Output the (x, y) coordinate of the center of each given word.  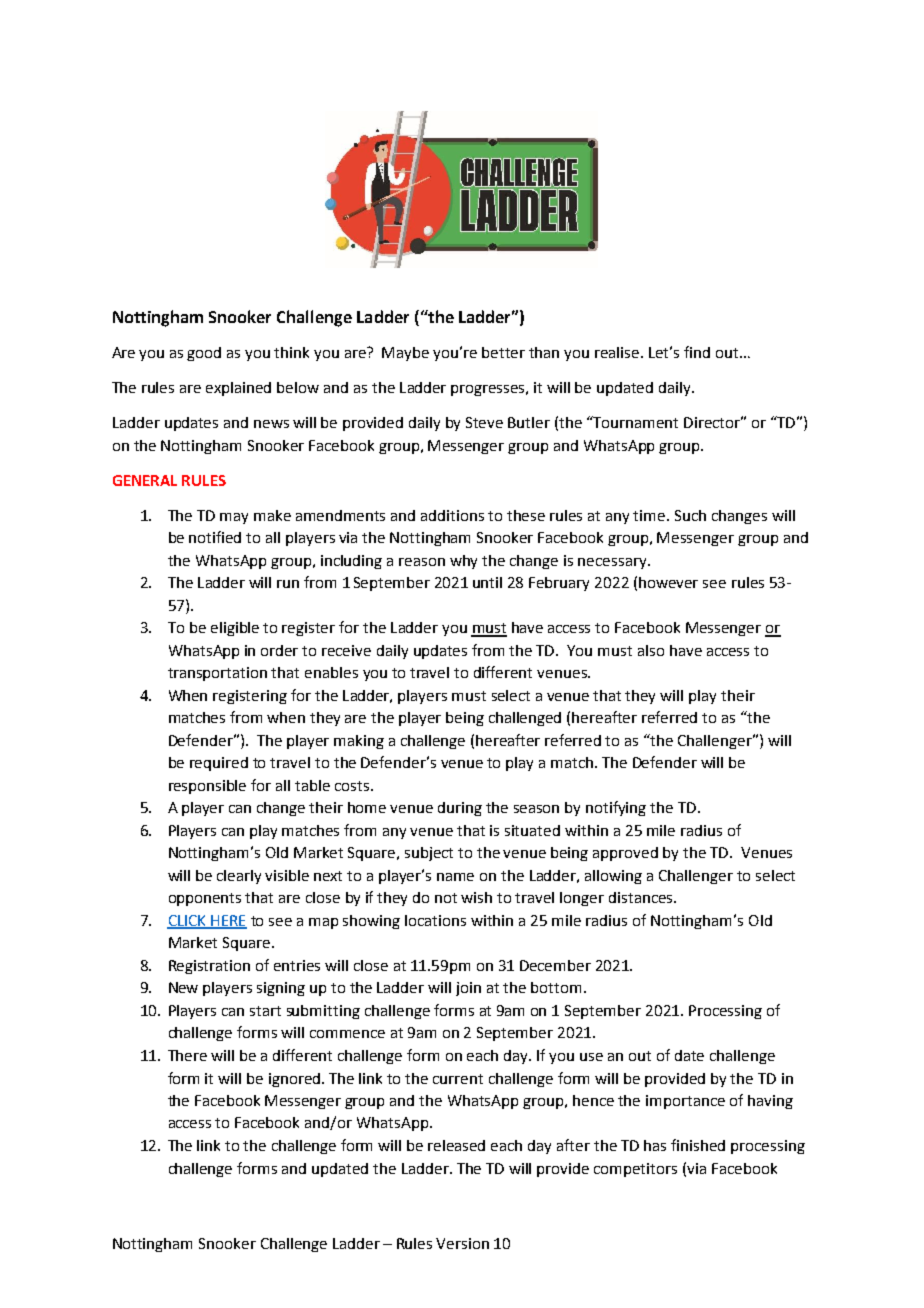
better (503, 352)
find (697, 352)
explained (238, 389)
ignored (296, 1080)
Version (462, 1243)
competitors (635, 1170)
